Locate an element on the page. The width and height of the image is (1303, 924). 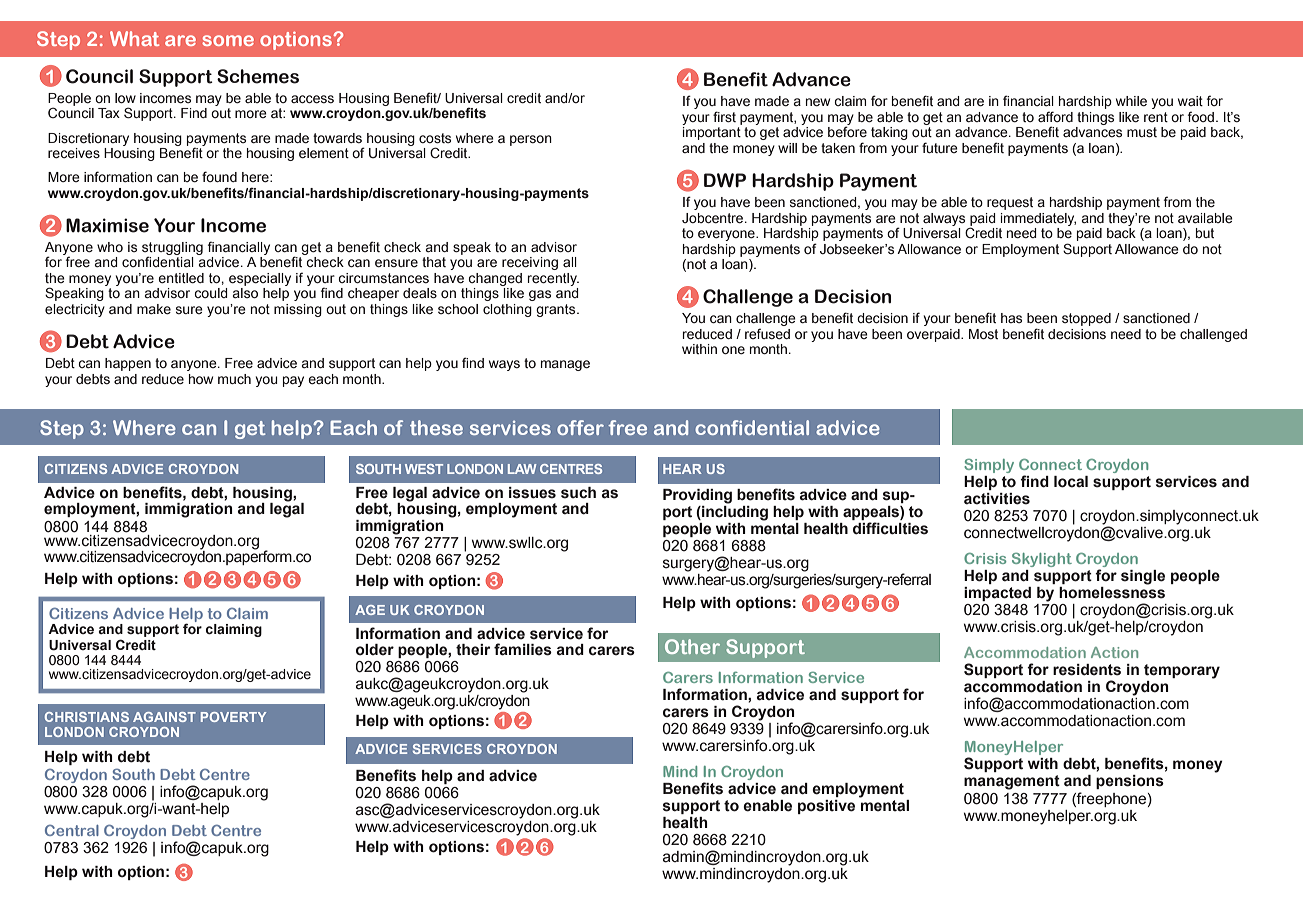
while is located at coordinates (1131, 101).
